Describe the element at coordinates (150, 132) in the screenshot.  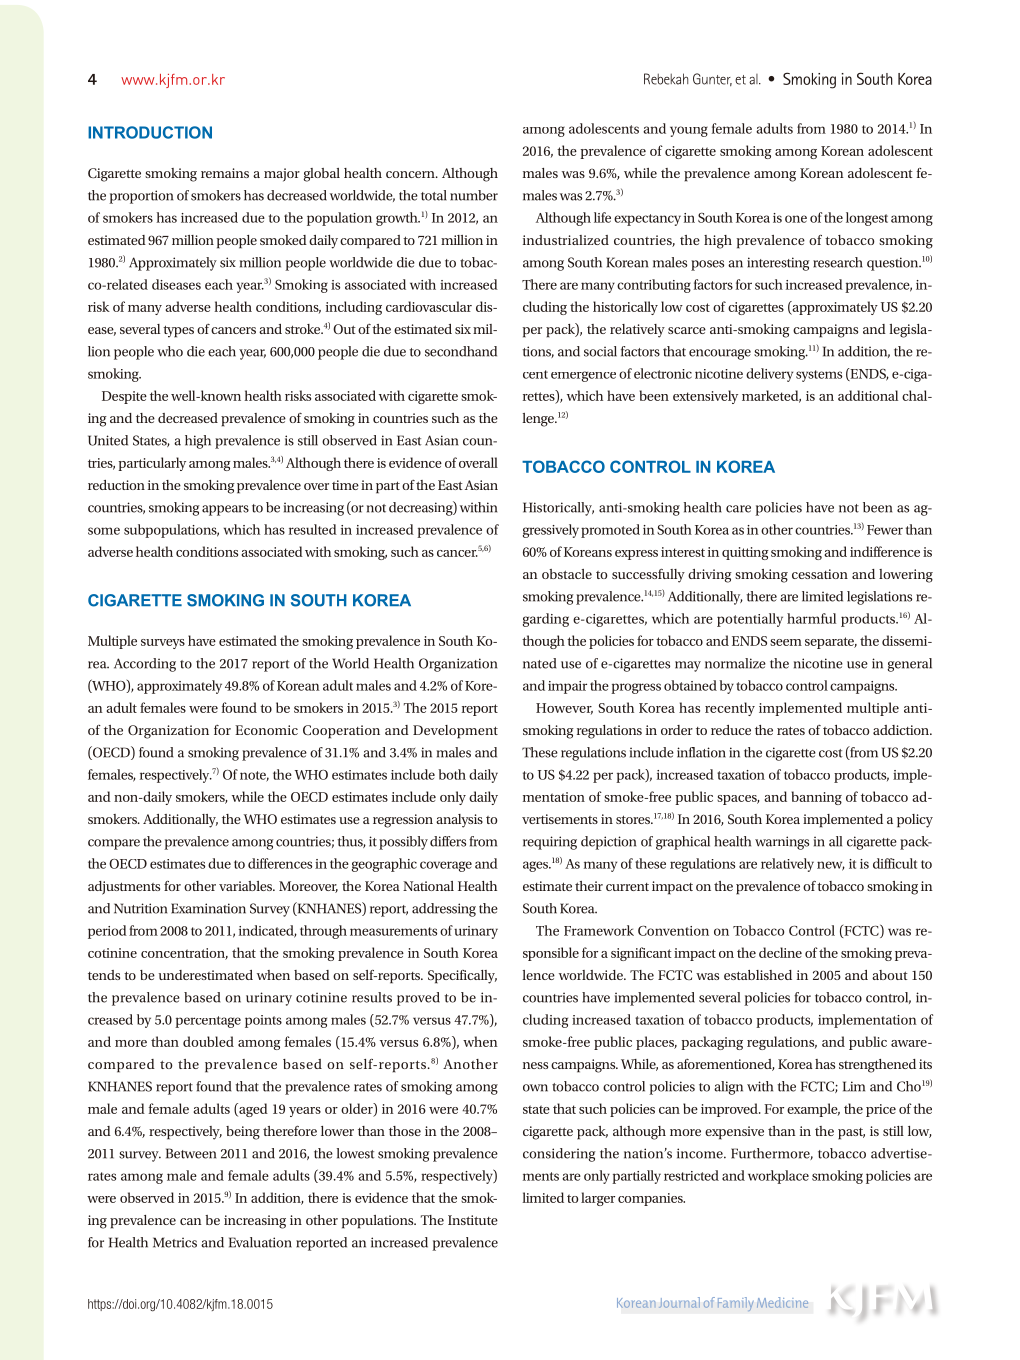
I see `INTRODUCTION` at that location.
